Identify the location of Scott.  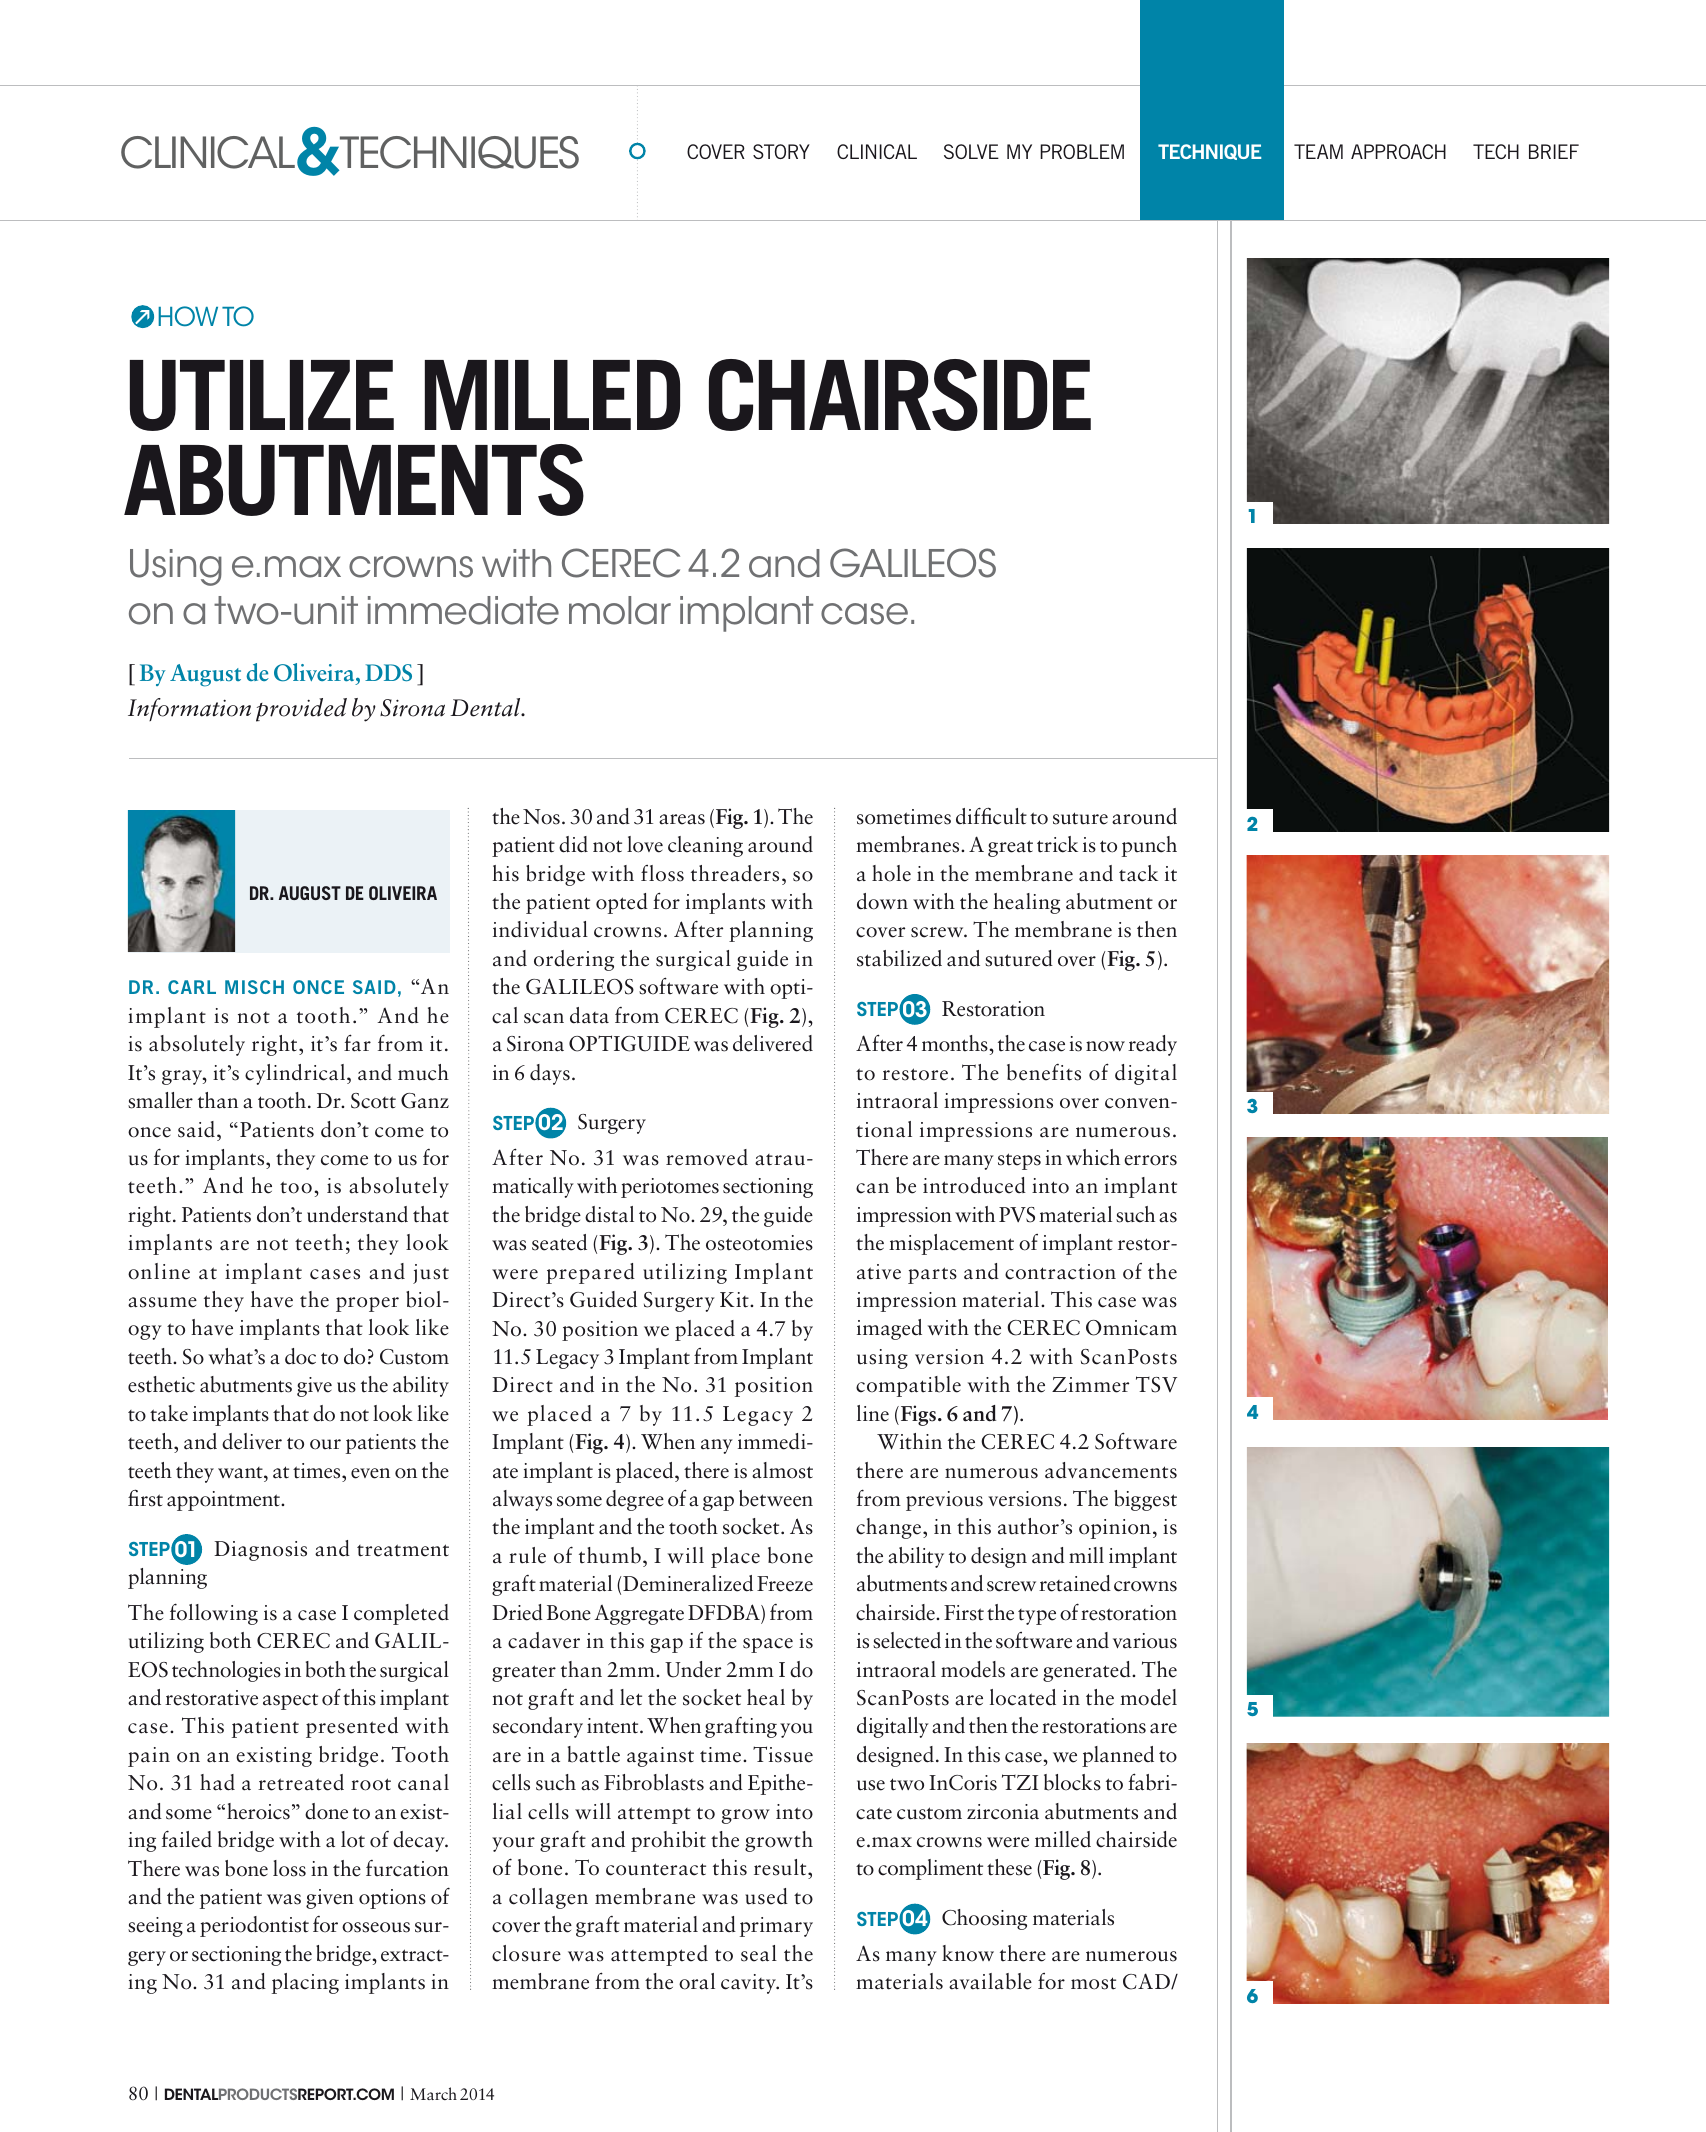
(373, 1101).
